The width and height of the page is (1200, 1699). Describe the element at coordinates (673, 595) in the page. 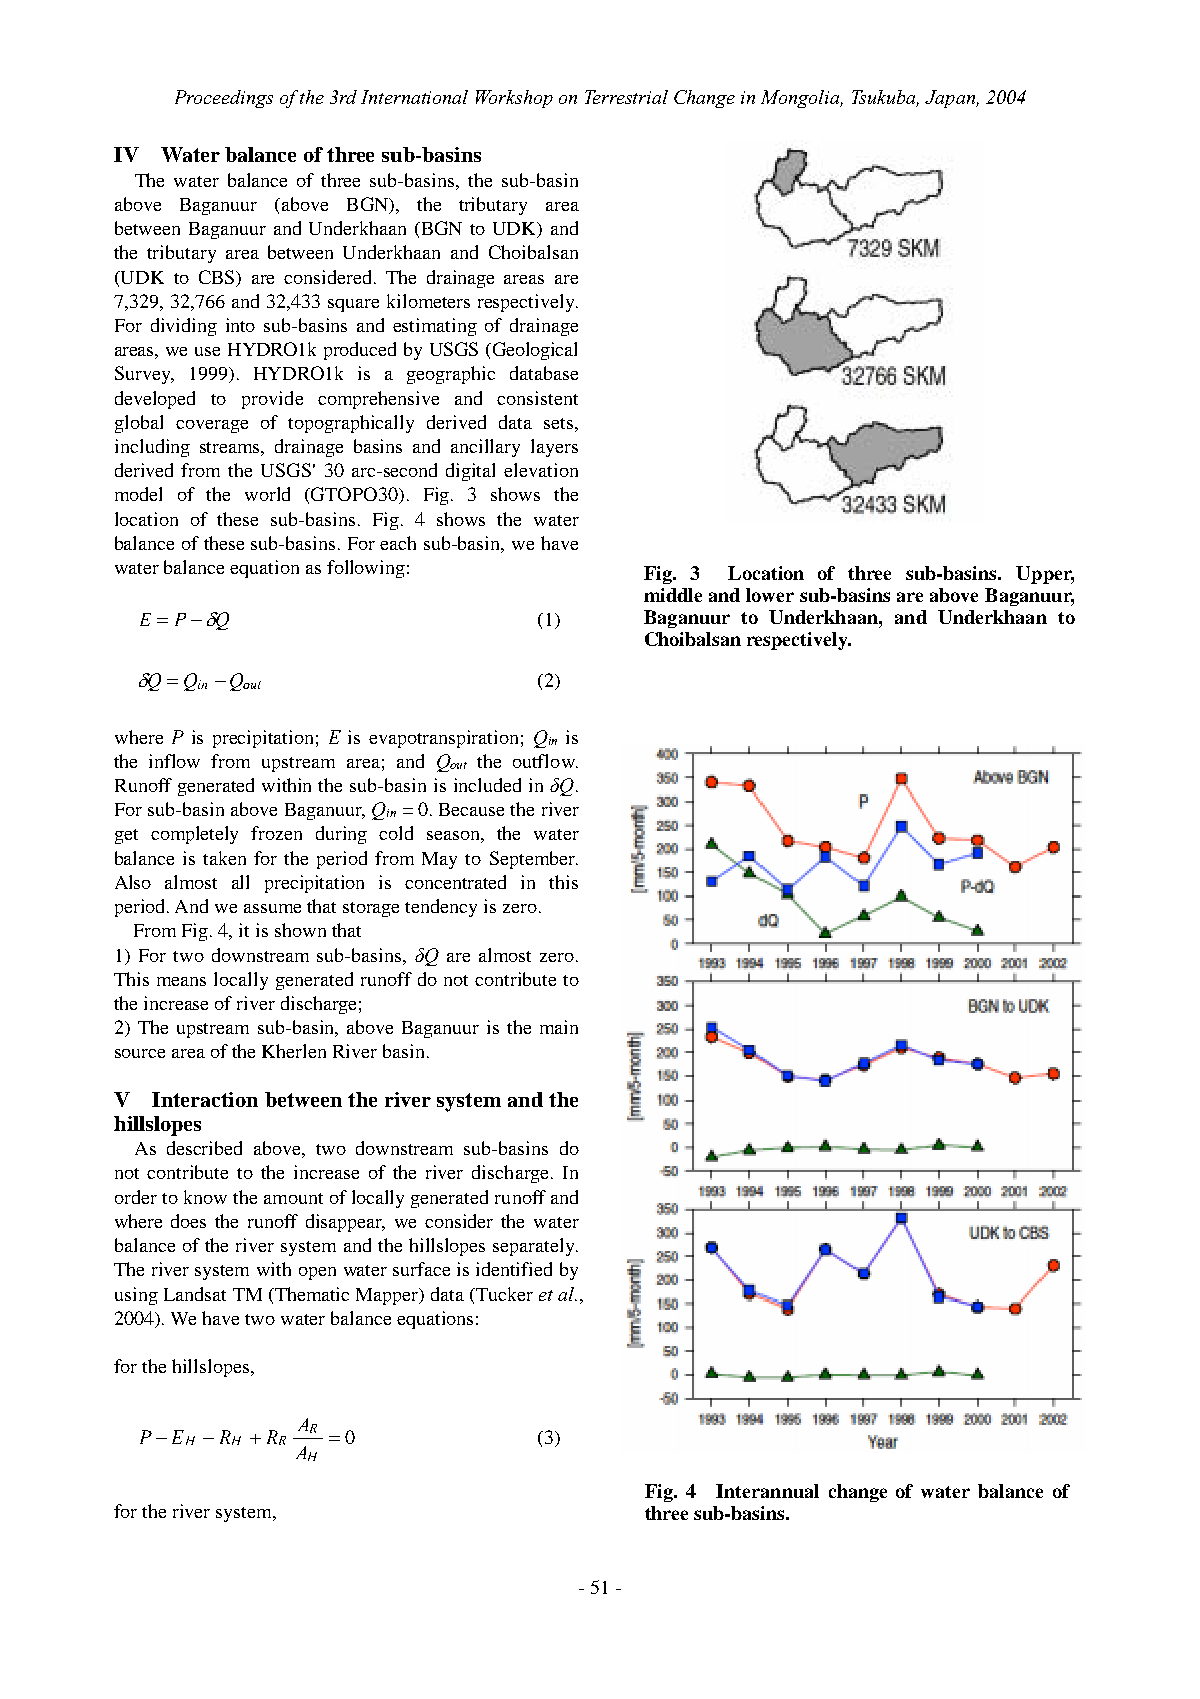

I see `middle` at that location.
